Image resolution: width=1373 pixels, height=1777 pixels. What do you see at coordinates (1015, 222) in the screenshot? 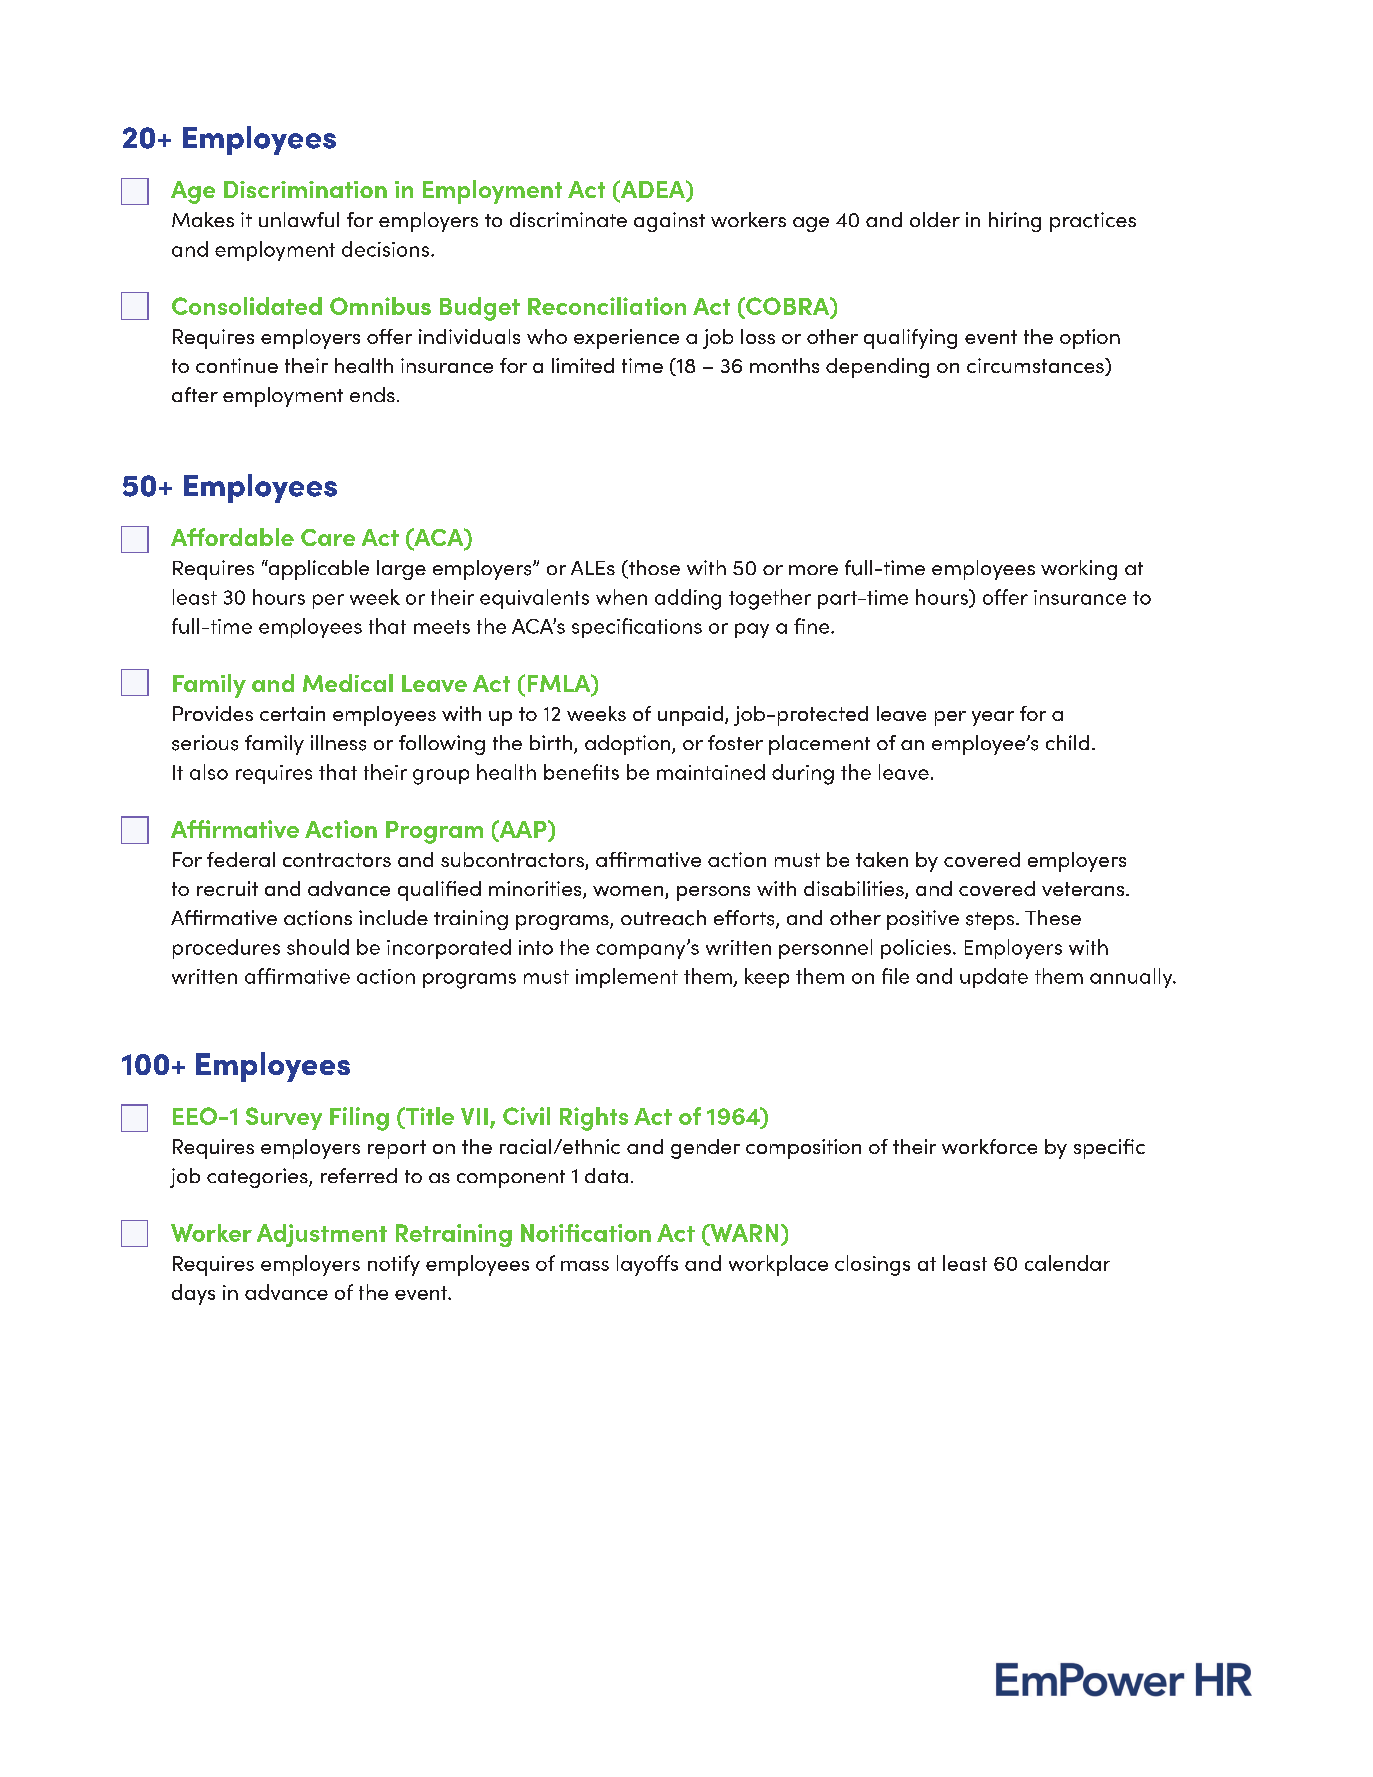
I see `hiring` at bounding box center [1015, 222].
